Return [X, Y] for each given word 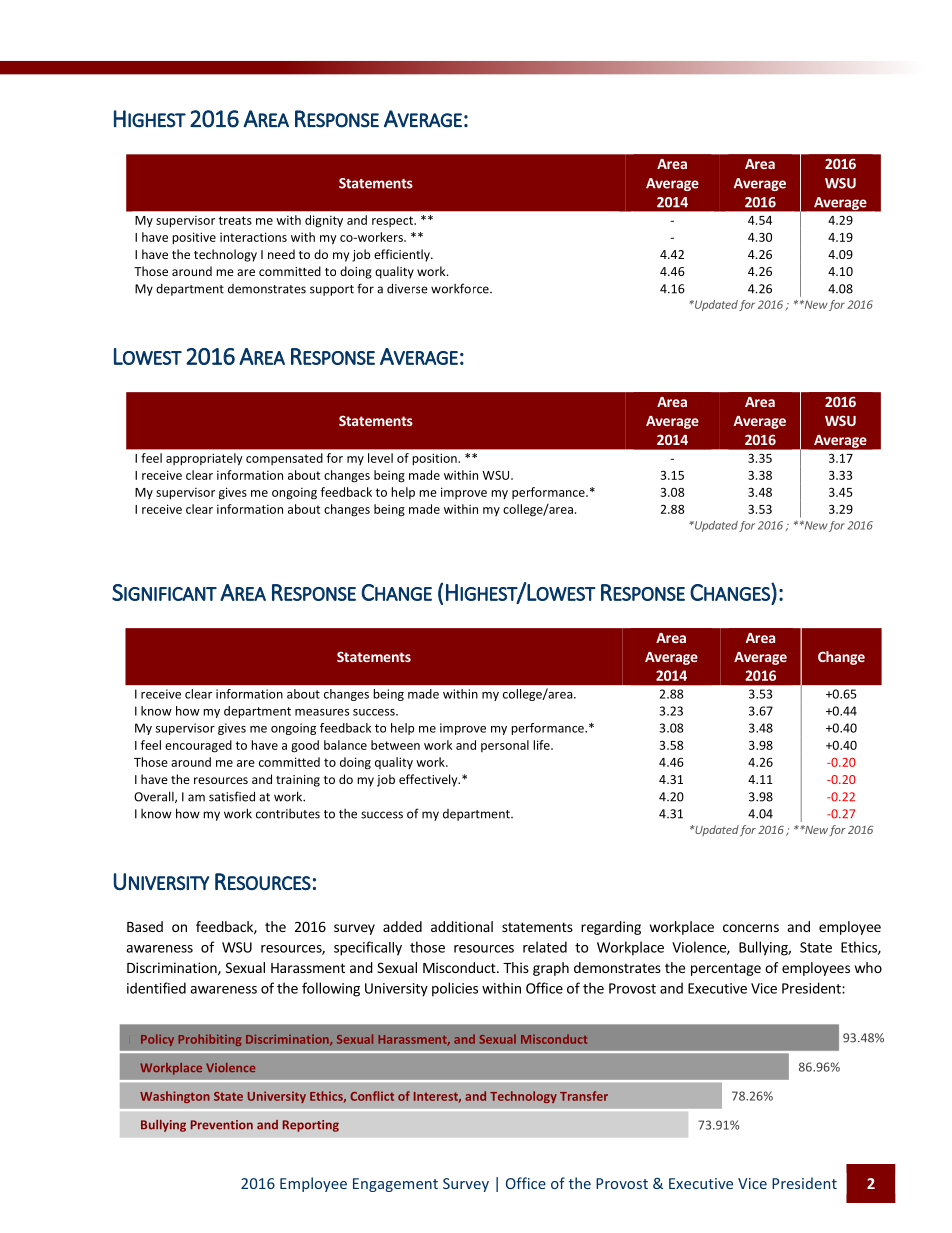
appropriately [204, 459]
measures [322, 712]
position [435, 459]
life [542, 745]
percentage [726, 969]
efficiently [403, 255]
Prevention [222, 1125]
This [516, 967]
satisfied [232, 796]
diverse [407, 288]
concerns [751, 928]
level [380, 458]
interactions [253, 237]
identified [156, 988]
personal [505, 746]
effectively [429, 780]
